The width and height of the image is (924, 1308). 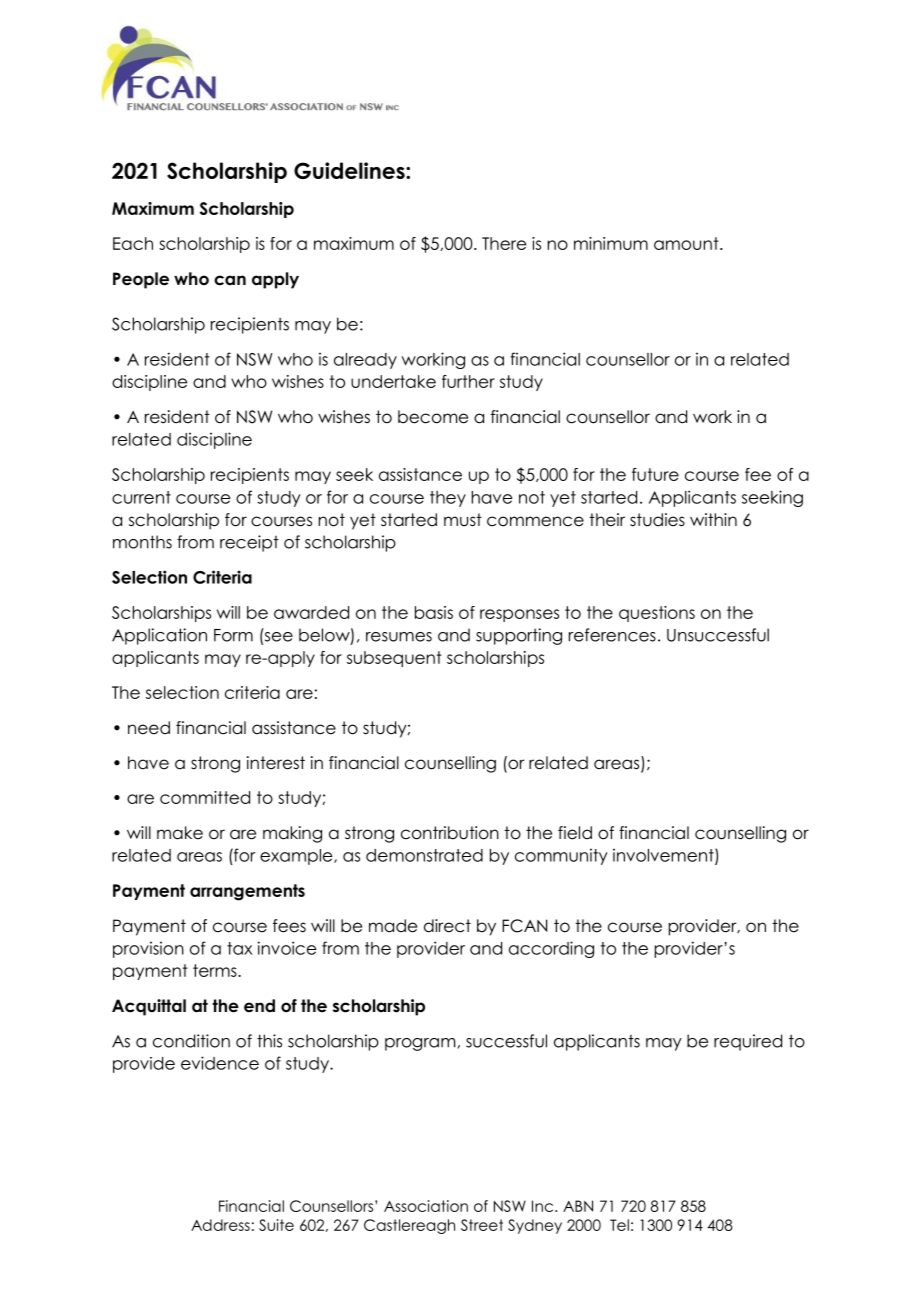 I want to click on There, so click(x=504, y=243).
